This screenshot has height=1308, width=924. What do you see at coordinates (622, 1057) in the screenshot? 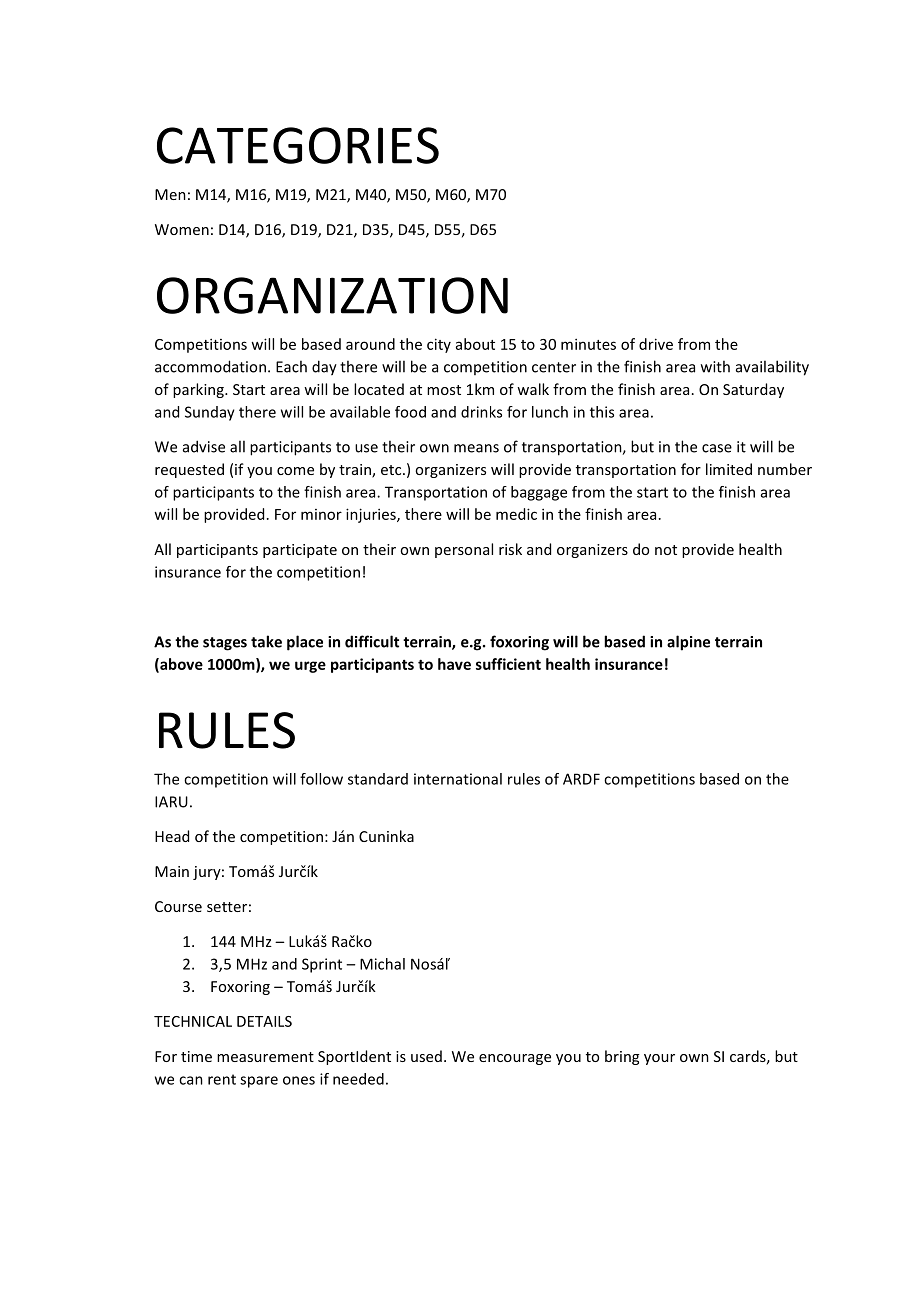
I see `bring` at bounding box center [622, 1057].
